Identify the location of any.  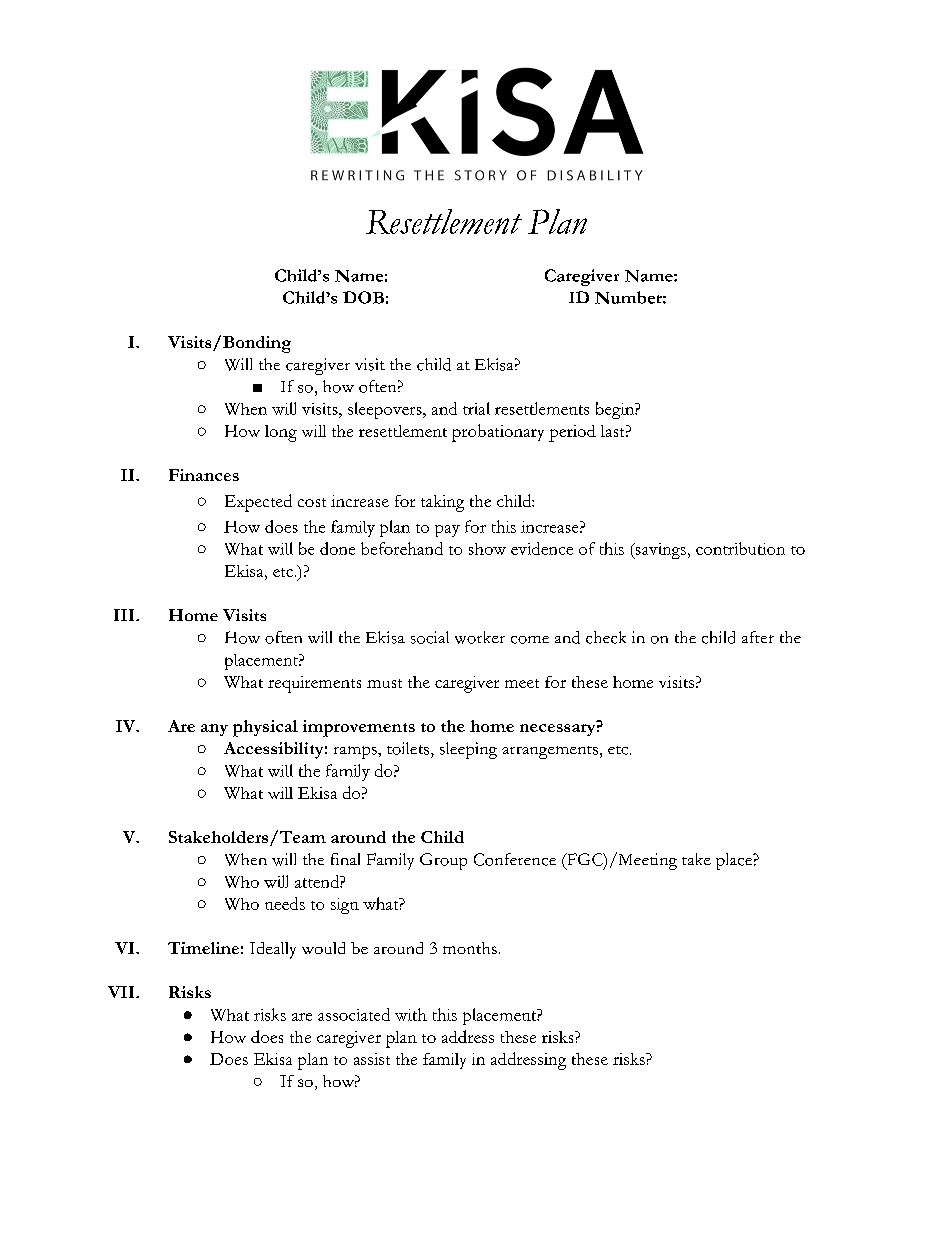
(214, 730).
